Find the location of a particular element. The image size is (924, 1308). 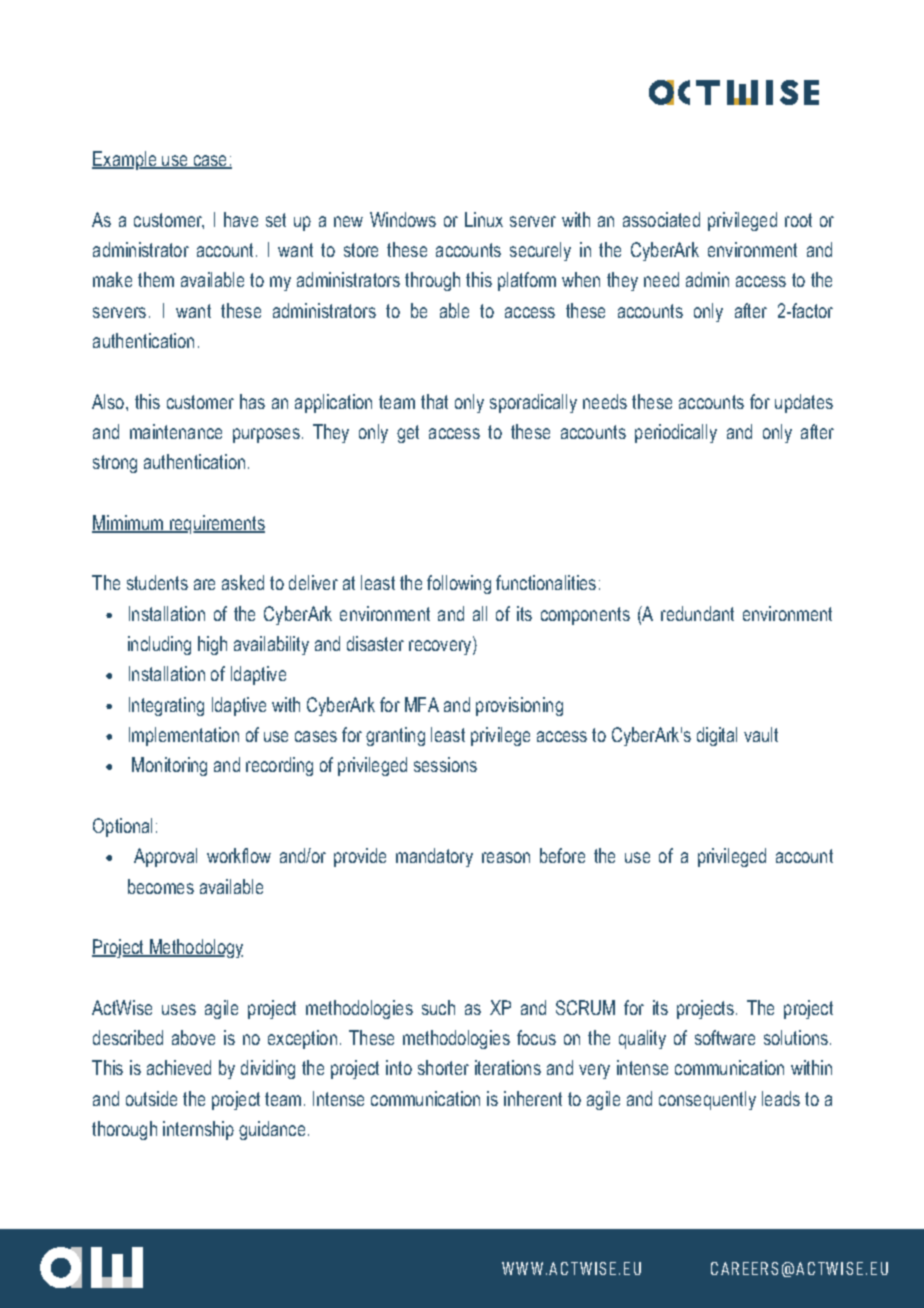

before is located at coordinates (562, 855).
